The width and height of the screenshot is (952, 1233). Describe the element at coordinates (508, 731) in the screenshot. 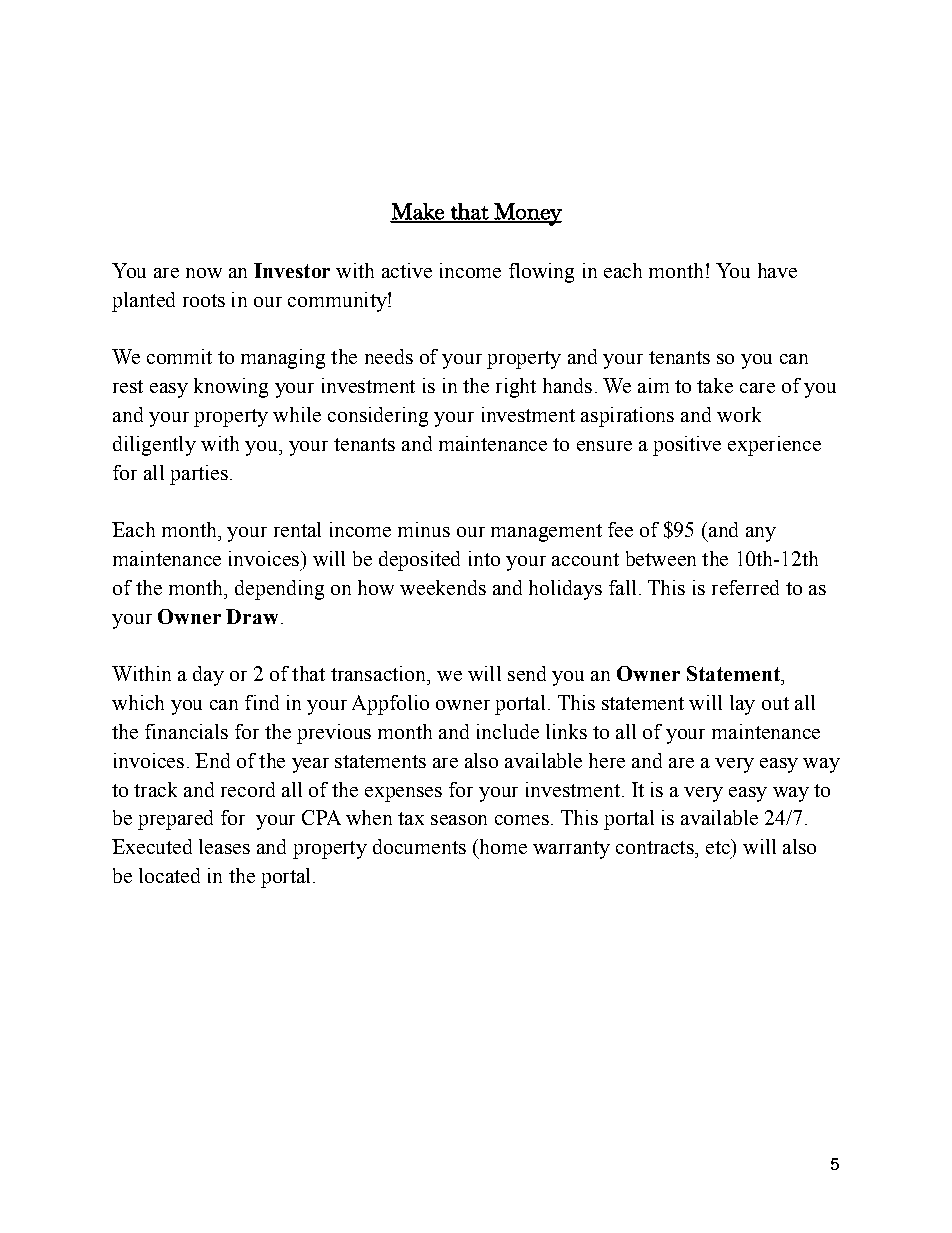

I see `include` at that location.
